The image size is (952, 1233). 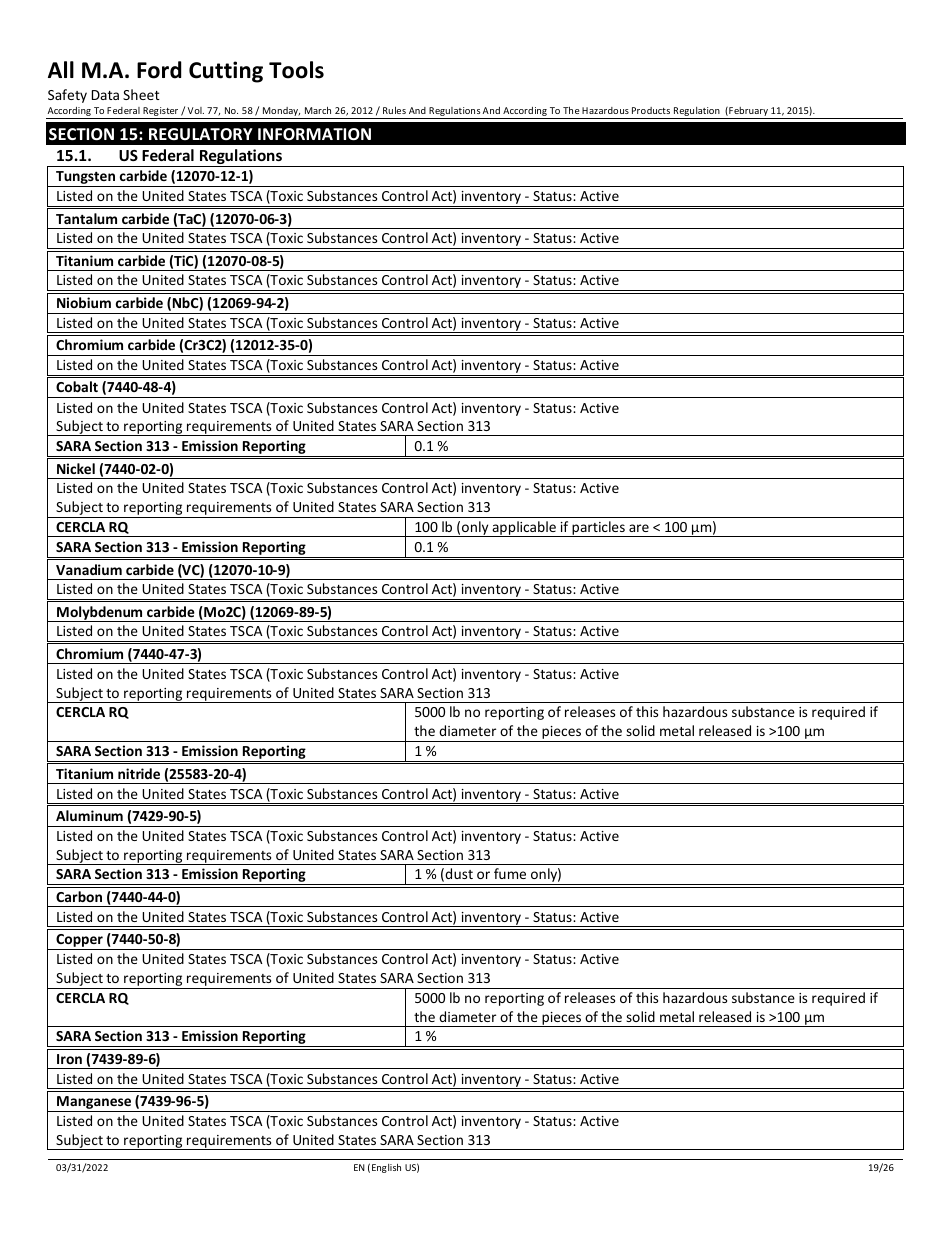 What do you see at coordinates (318, 110) in the image?
I see `March` at bounding box center [318, 110].
